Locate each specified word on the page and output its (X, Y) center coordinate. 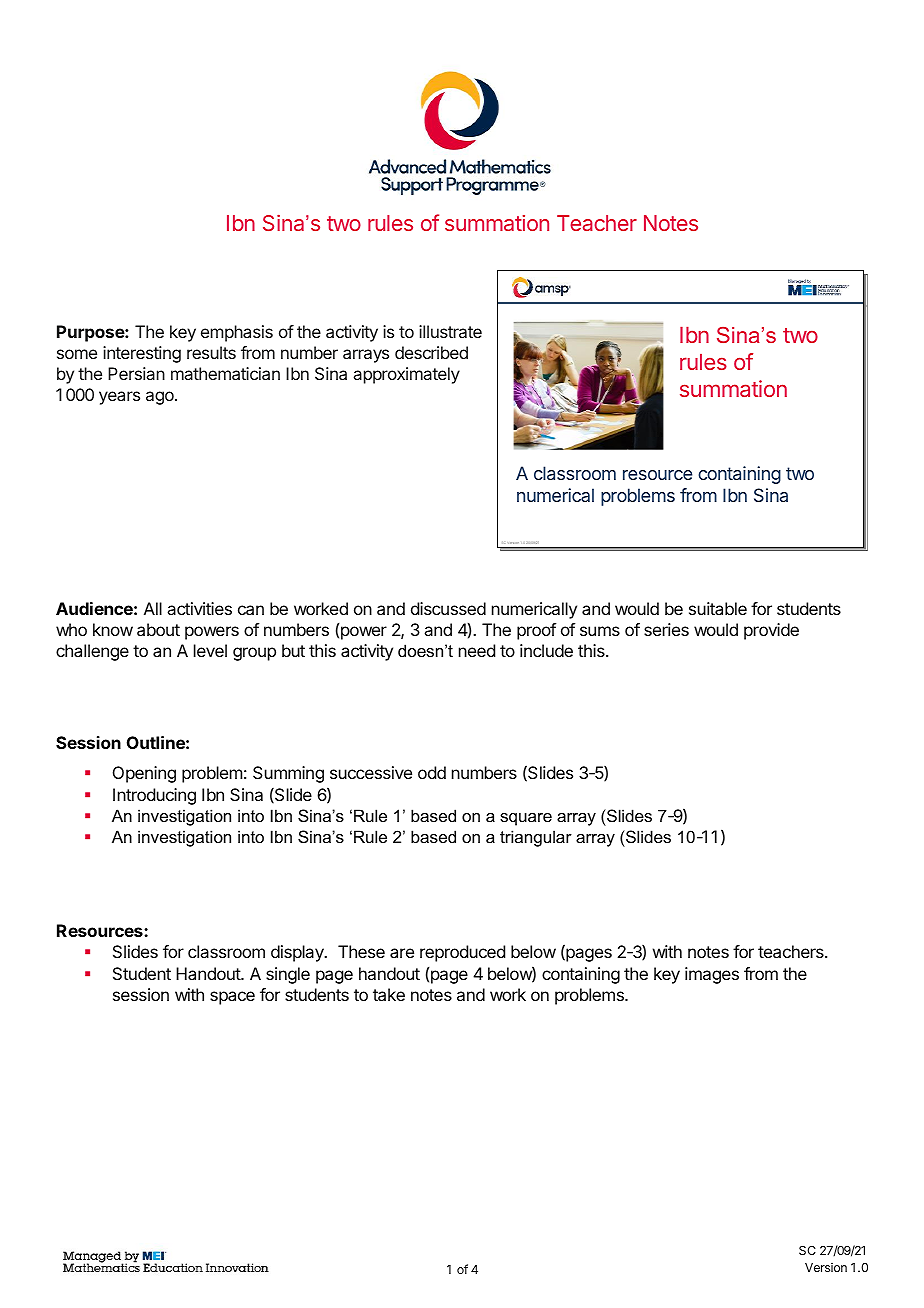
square (526, 819)
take (389, 994)
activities (199, 608)
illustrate (450, 331)
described (431, 352)
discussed (448, 608)
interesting (142, 354)
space (232, 998)
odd (432, 772)
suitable (718, 608)
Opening (144, 774)
